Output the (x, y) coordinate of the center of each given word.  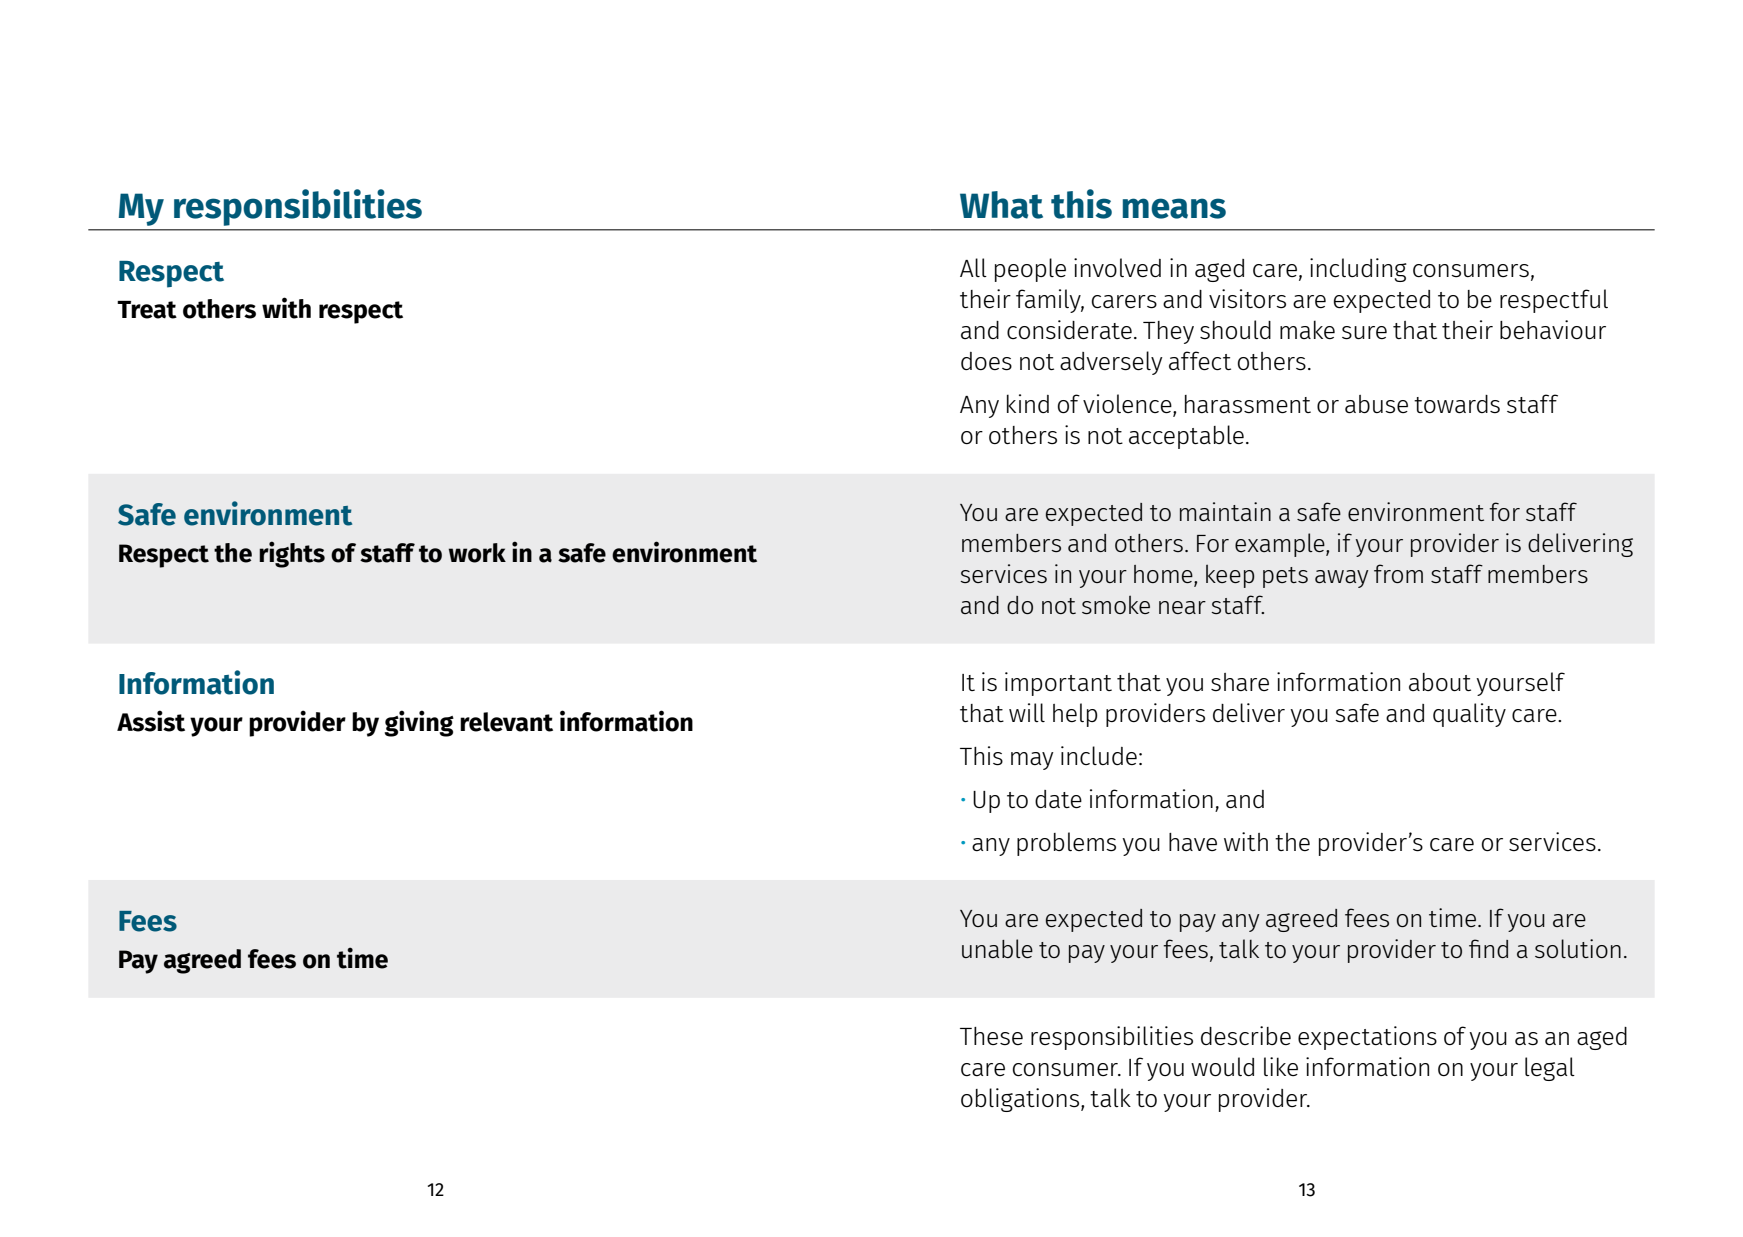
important (1058, 684)
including (1358, 270)
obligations (1020, 1100)
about (1440, 682)
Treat (147, 310)
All (973, 267)
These (991, 1036)
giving (419, 723)
